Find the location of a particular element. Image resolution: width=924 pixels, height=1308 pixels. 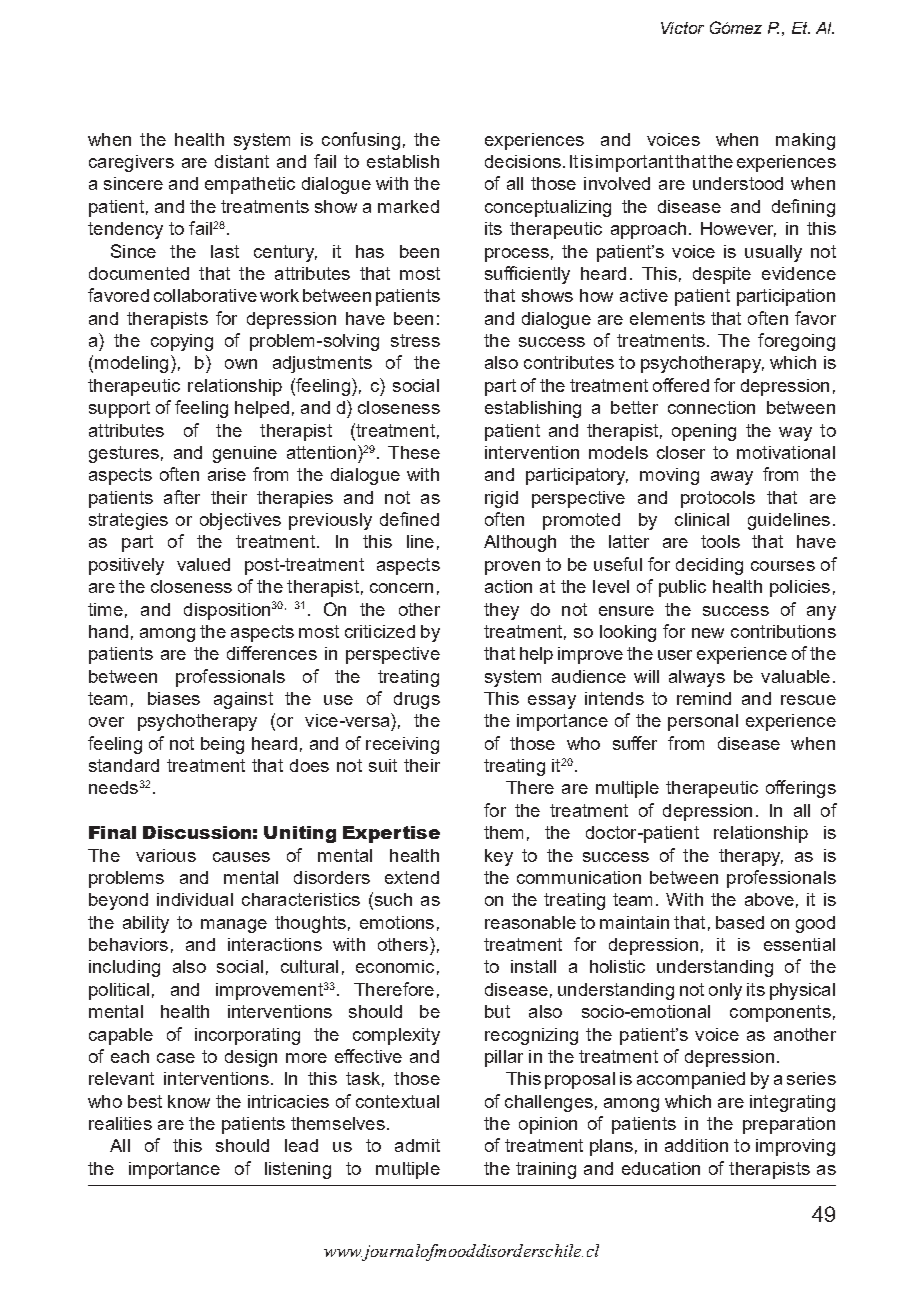

know is located at coordinates (189, 1101).
